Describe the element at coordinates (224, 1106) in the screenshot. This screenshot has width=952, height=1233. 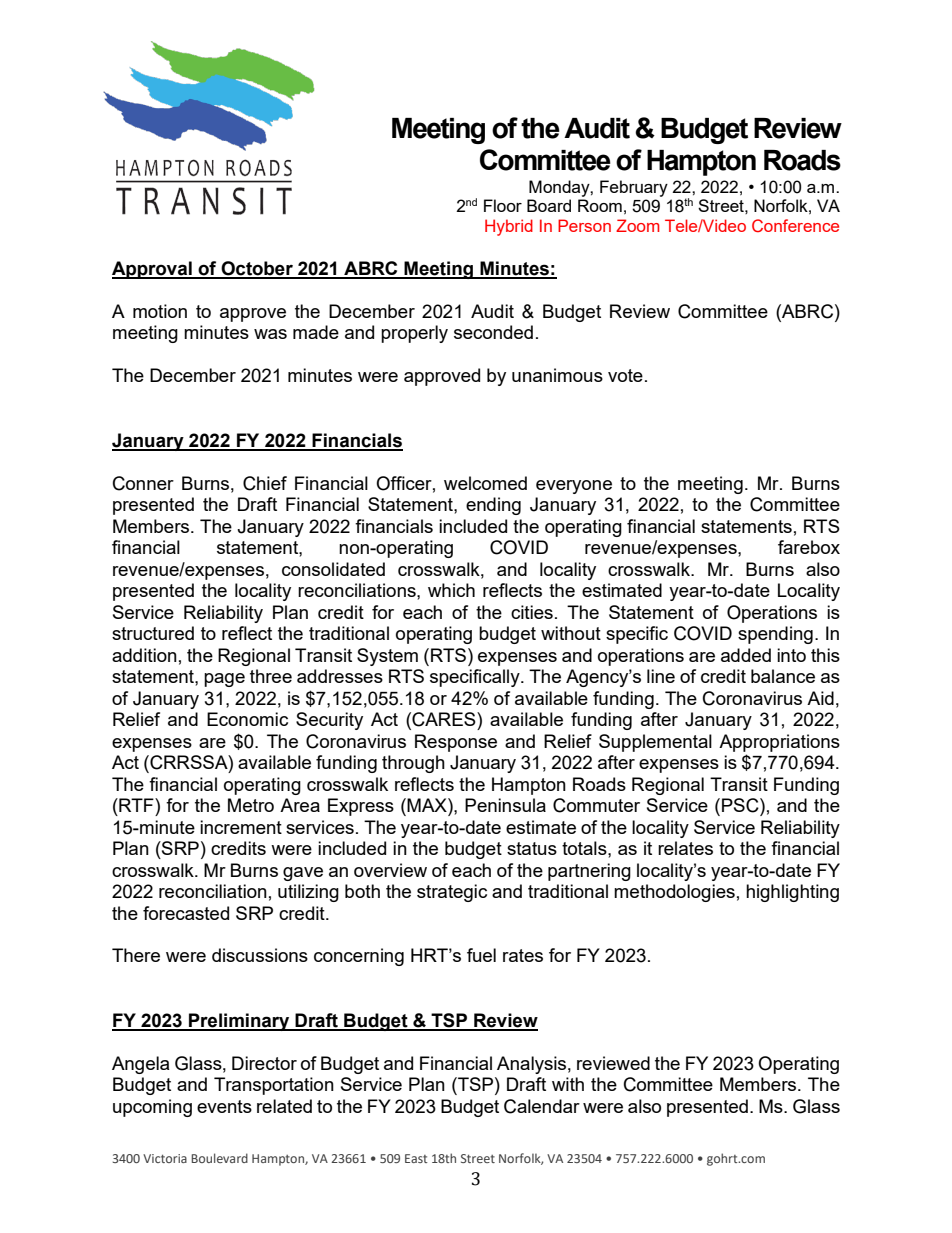
I see `events` at that location.
